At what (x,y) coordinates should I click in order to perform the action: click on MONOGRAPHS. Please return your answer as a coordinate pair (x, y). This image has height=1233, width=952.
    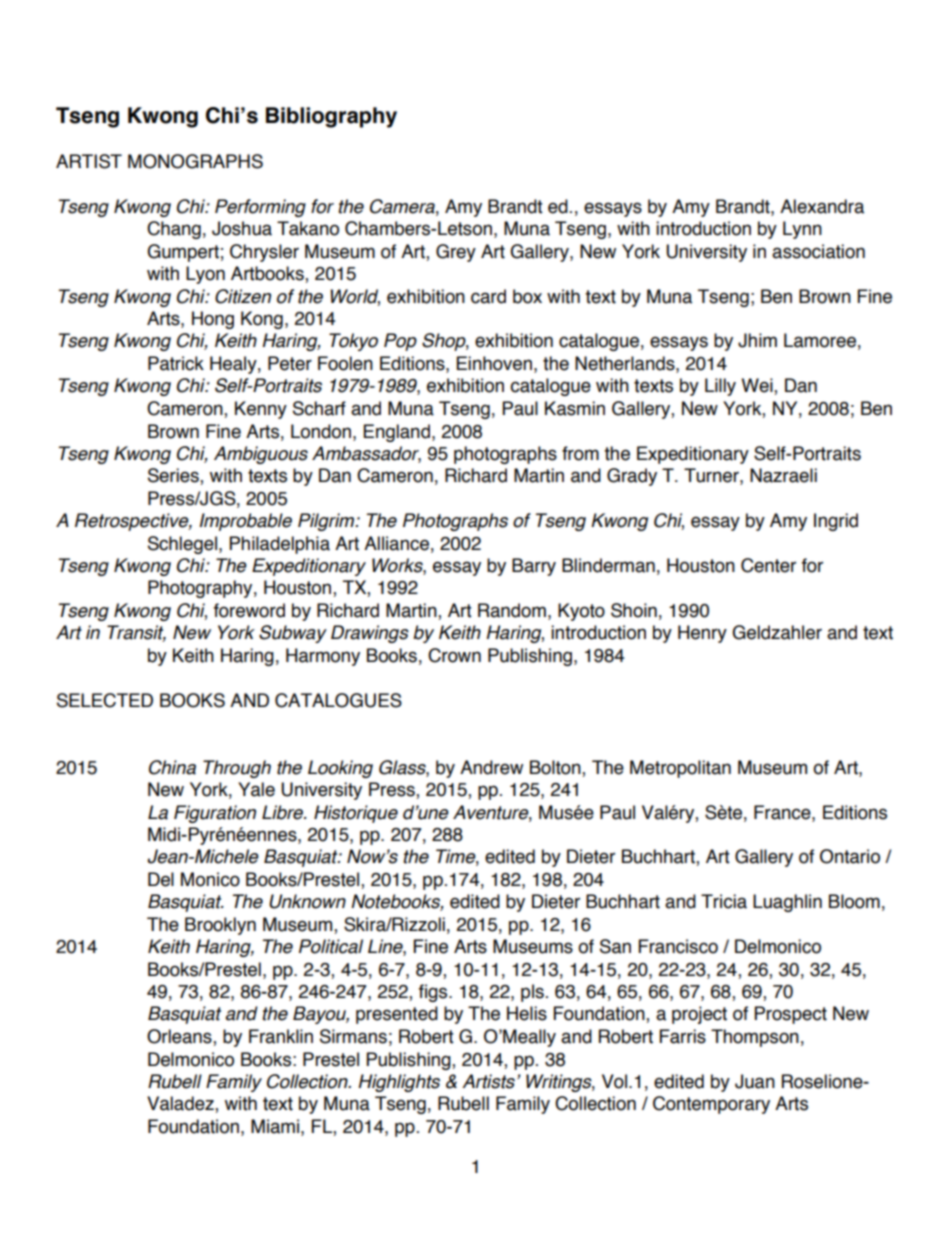
    Looking at the image, I should click on (195, 161).
